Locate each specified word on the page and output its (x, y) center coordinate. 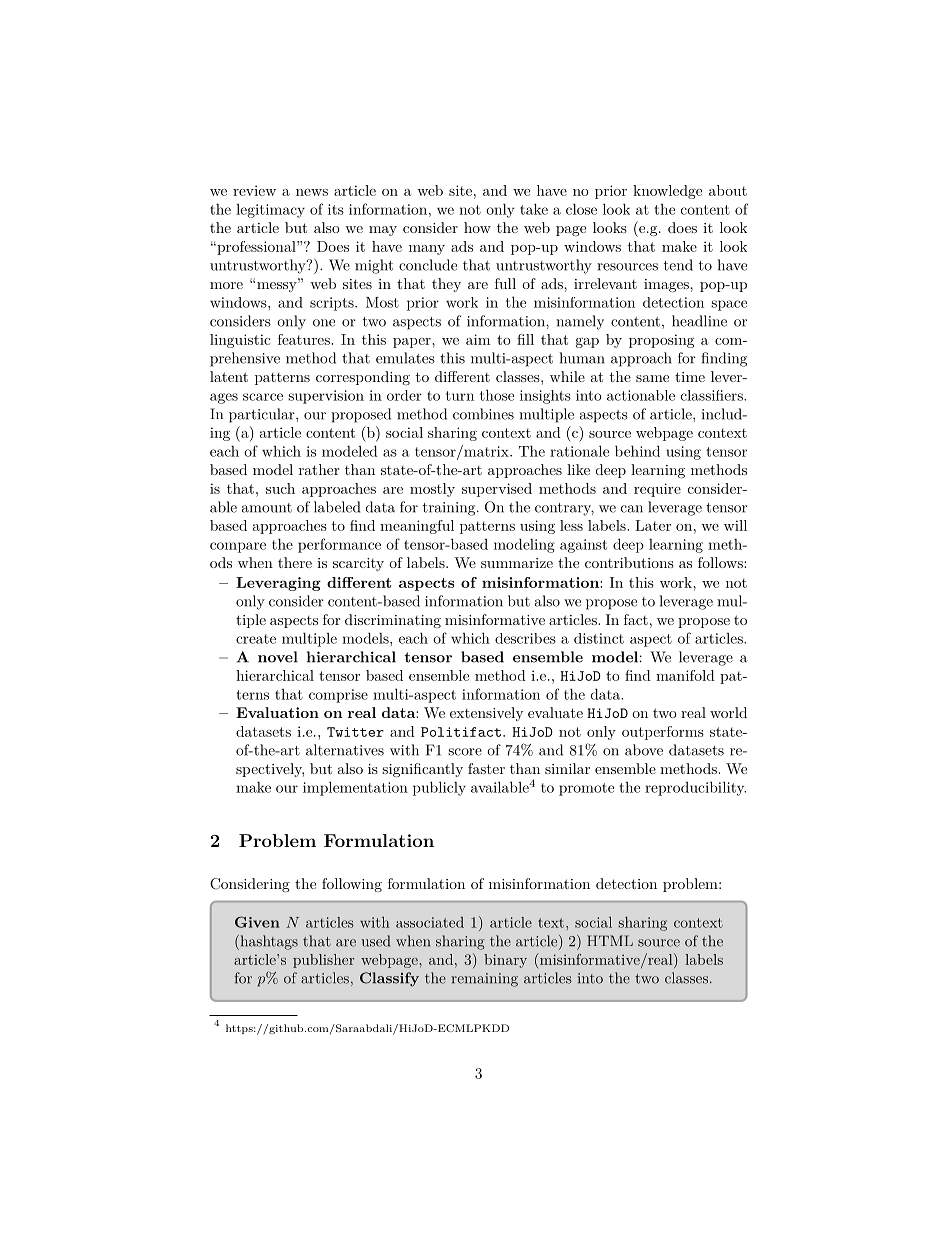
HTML (610, 940)
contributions (629, 562)
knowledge (667, 192)
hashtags (268, 942)
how (477, 227)
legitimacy (270, 211)
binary (505, 961)
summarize (517, 563)
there (295, 562)
